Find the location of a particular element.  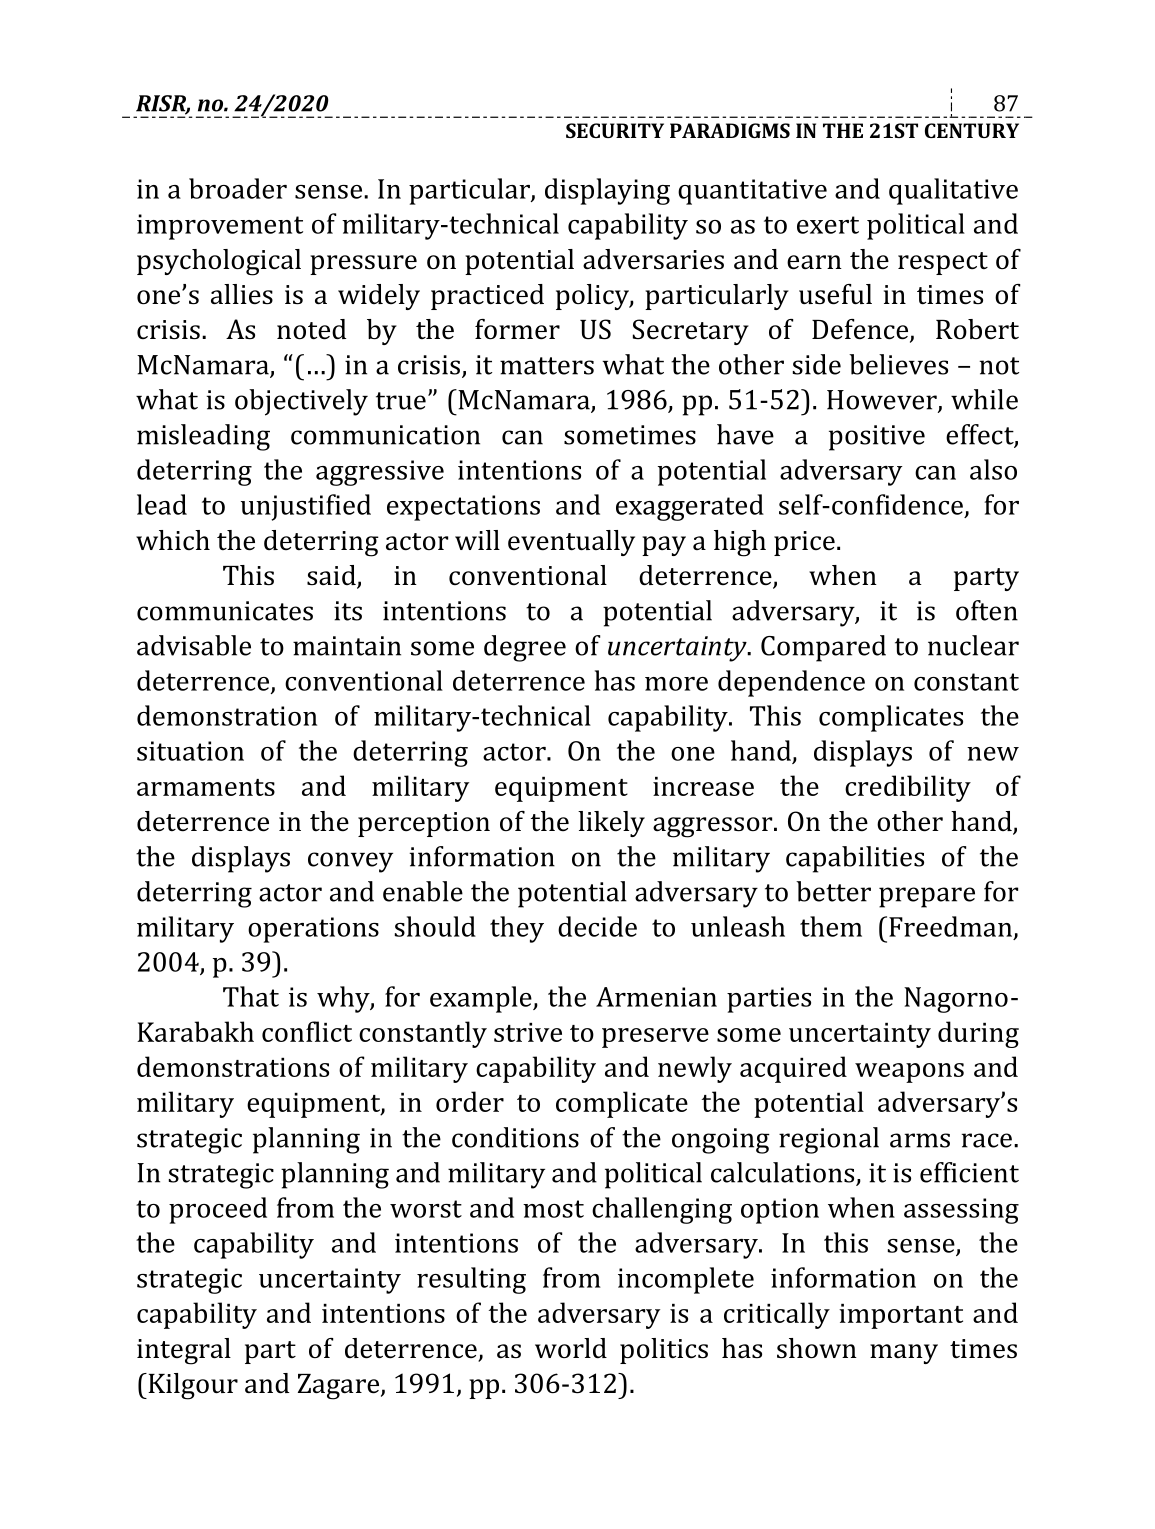

displaying is located at coordinates (607, 191).
